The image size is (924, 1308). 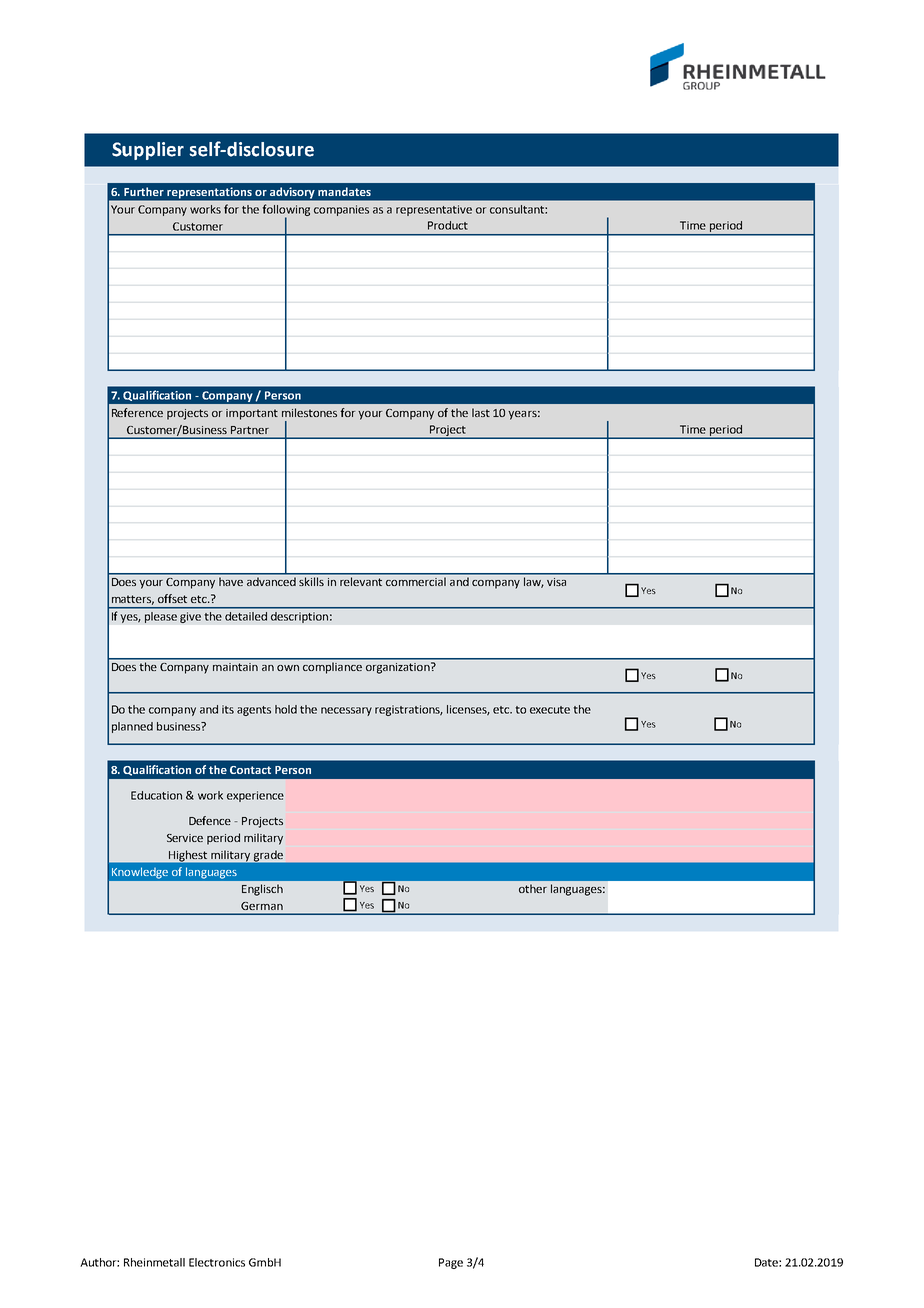 What do you see at coordinates (361, 581) in the document?
I see `relevant` at bounding box center [361, 581].
